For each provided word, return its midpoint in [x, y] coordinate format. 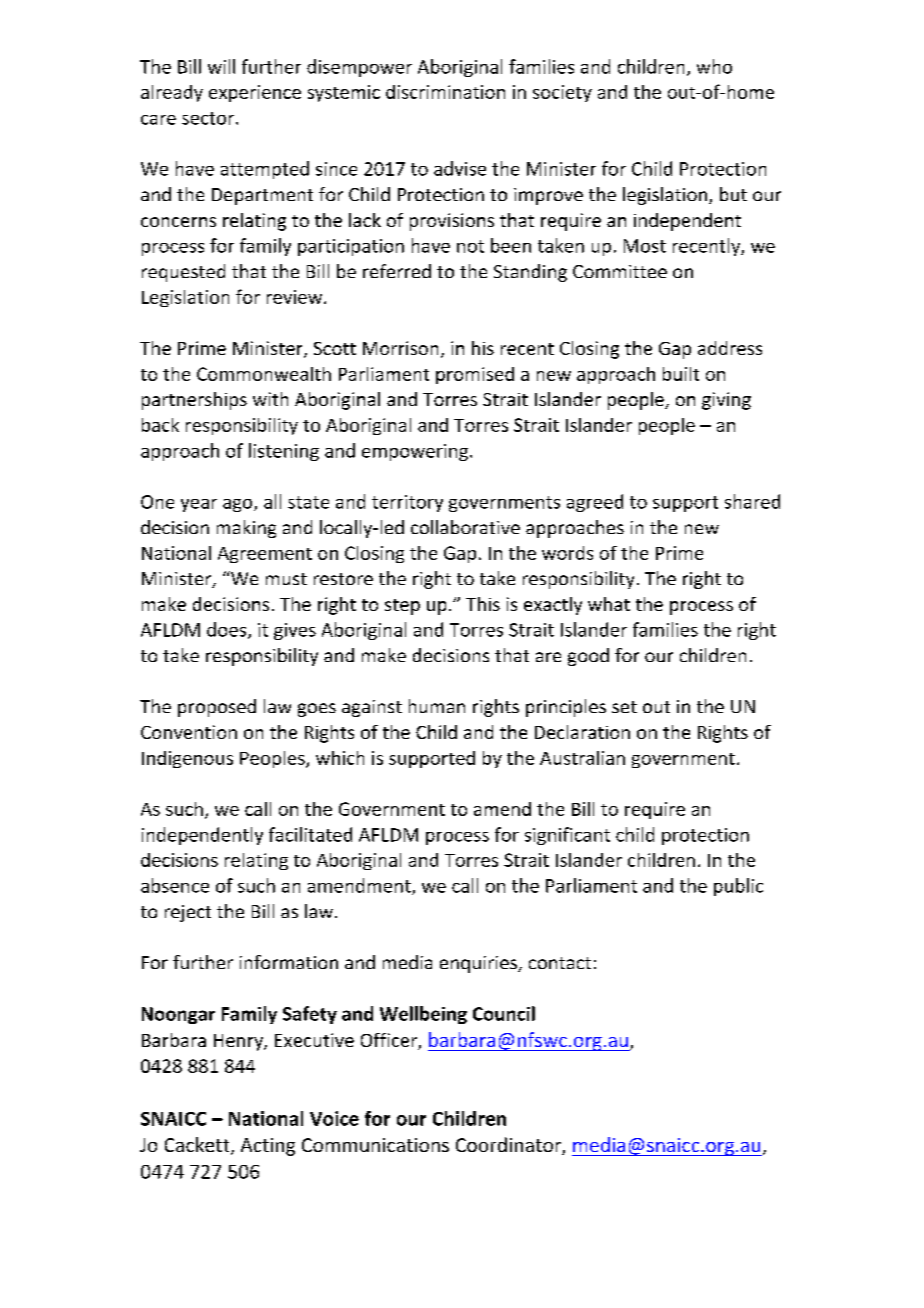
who [714, 66]
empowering [416, 452]
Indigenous [187, 759]
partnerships [194, 401]
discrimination [445, 92]
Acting [268, 1147]
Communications [375, 1145]
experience [255, 93]
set [624, 707]
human [437, 706]
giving [726, 401]
